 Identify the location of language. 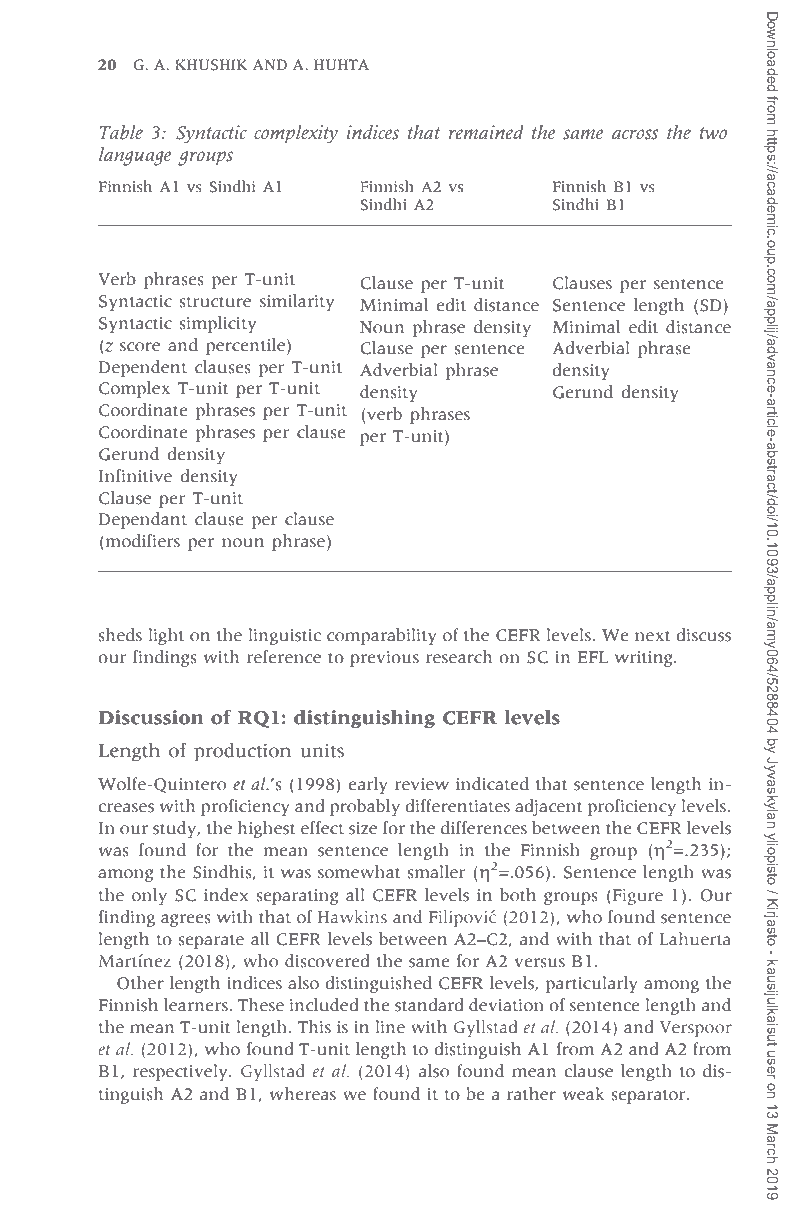
(135, 156).
